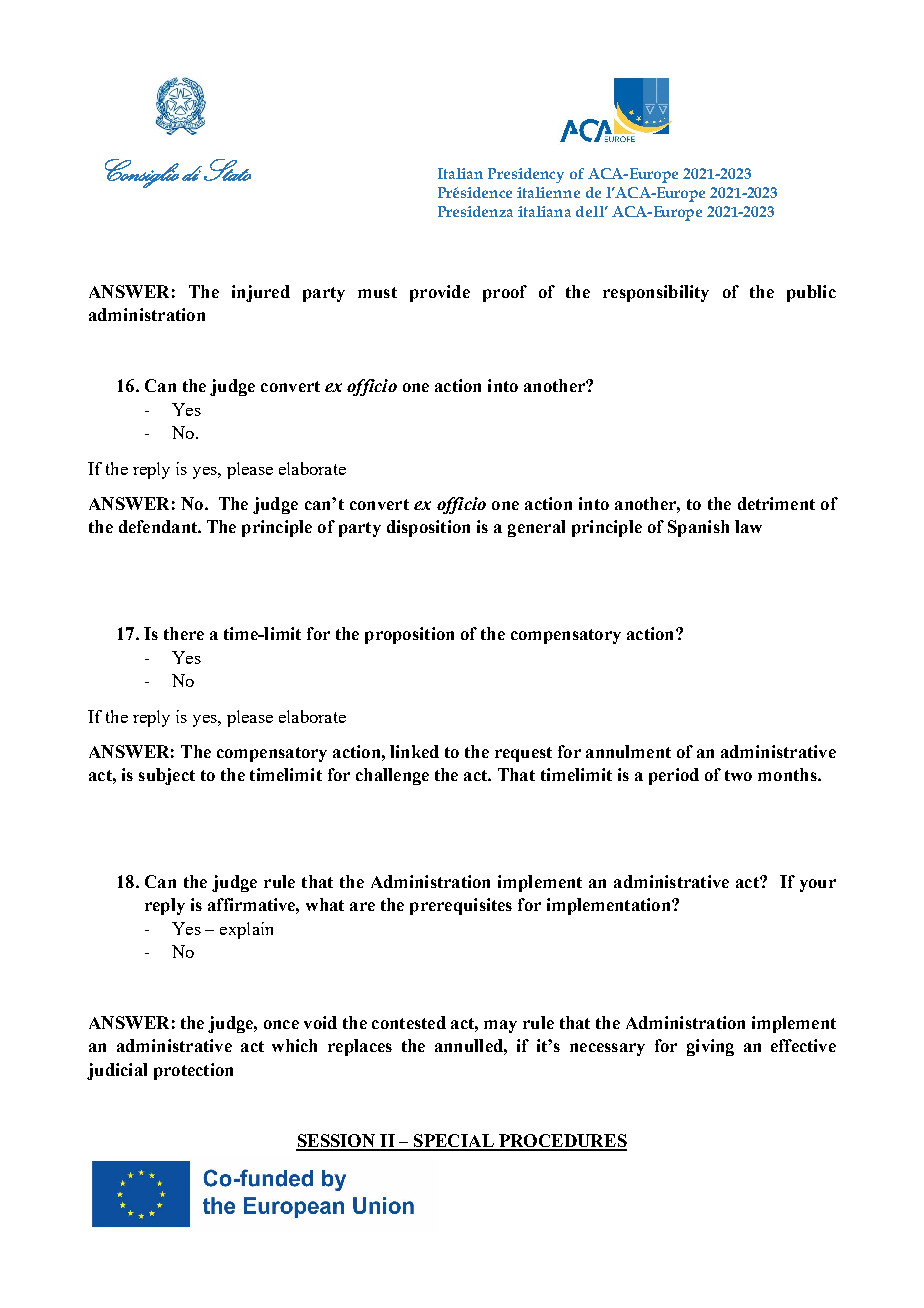  What do you see at coordinates (526, 175) in the screenshot?
I see `Presidency` at bounding box center [526, 175].
